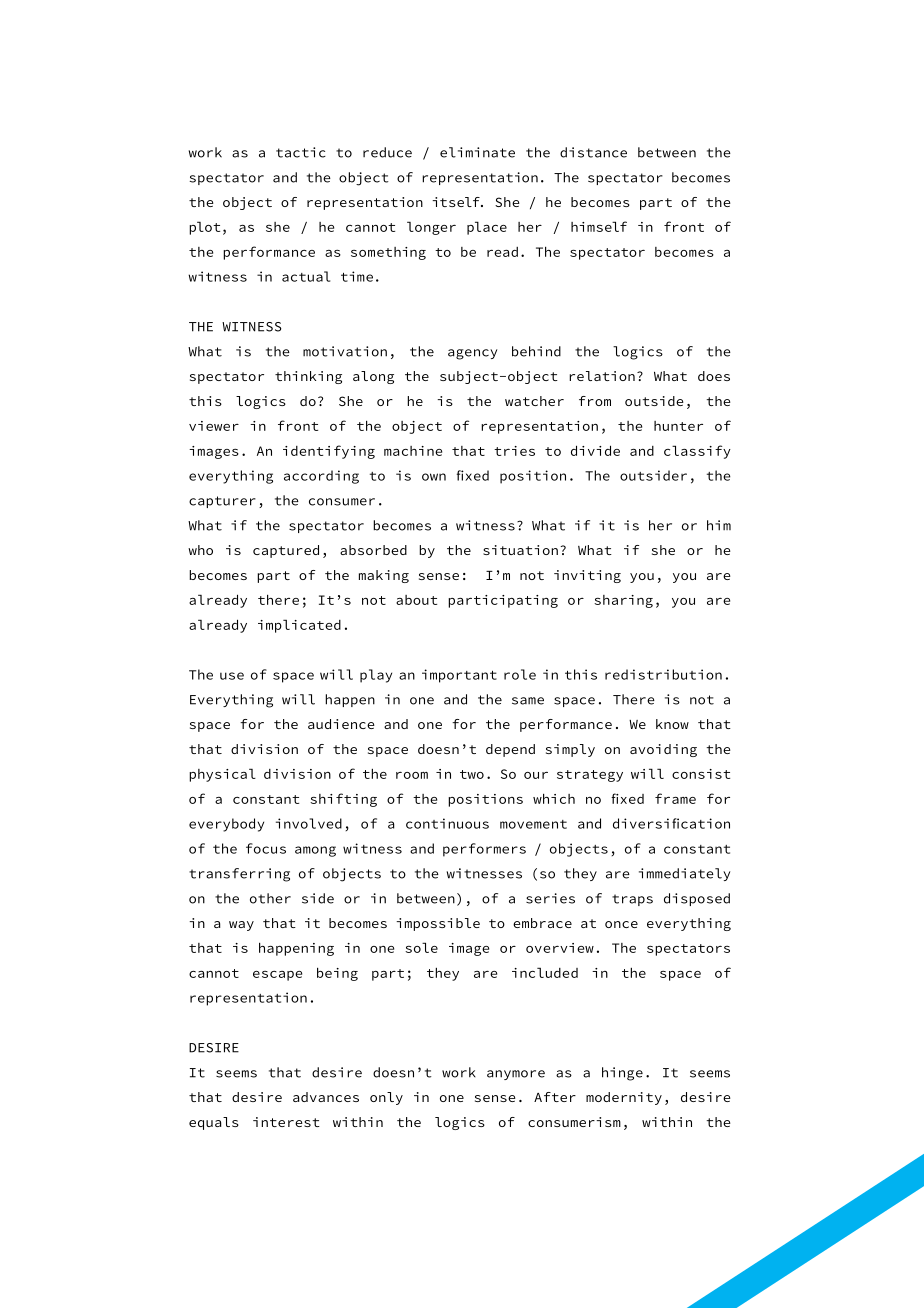  I want to click on important, so click(459, 676).
